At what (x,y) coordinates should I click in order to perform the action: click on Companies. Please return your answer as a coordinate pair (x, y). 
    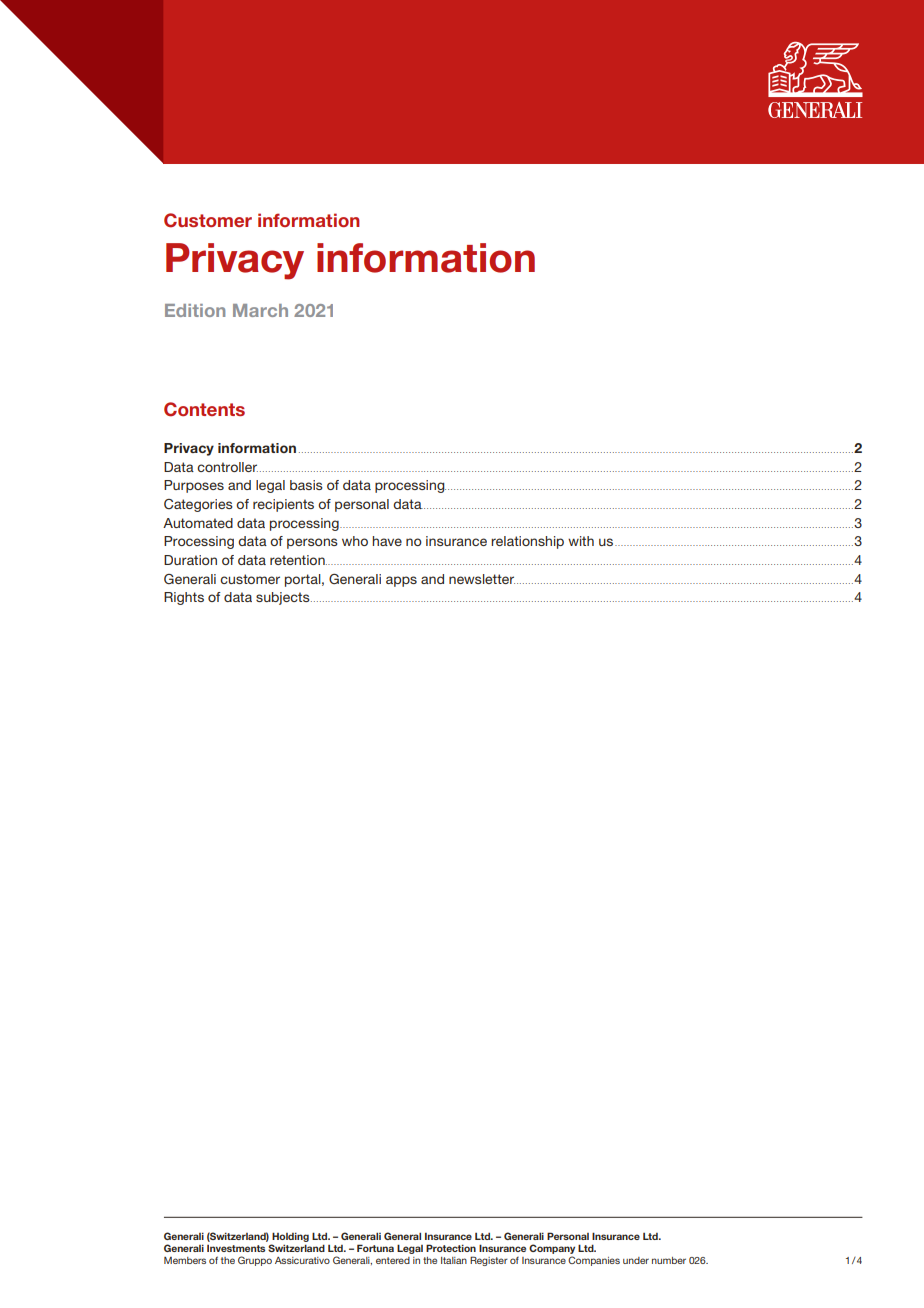
    Looking at the image, I should click on (594, 1261).
